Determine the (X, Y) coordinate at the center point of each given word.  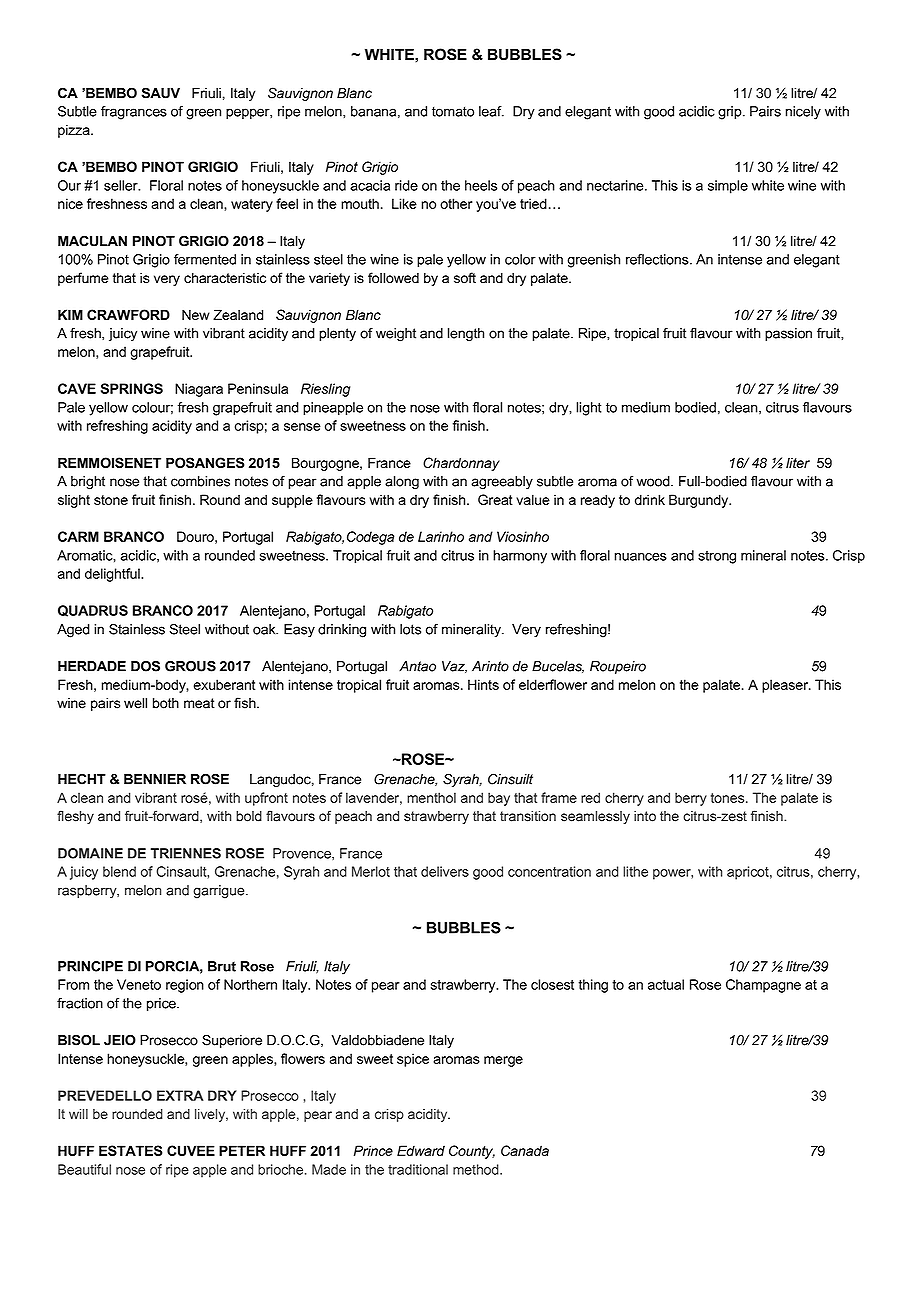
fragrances (134, 113)
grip (731, 113)
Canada (525, 1150)
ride (406, 185)
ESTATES (130, 1150)
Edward (421, 1150)
